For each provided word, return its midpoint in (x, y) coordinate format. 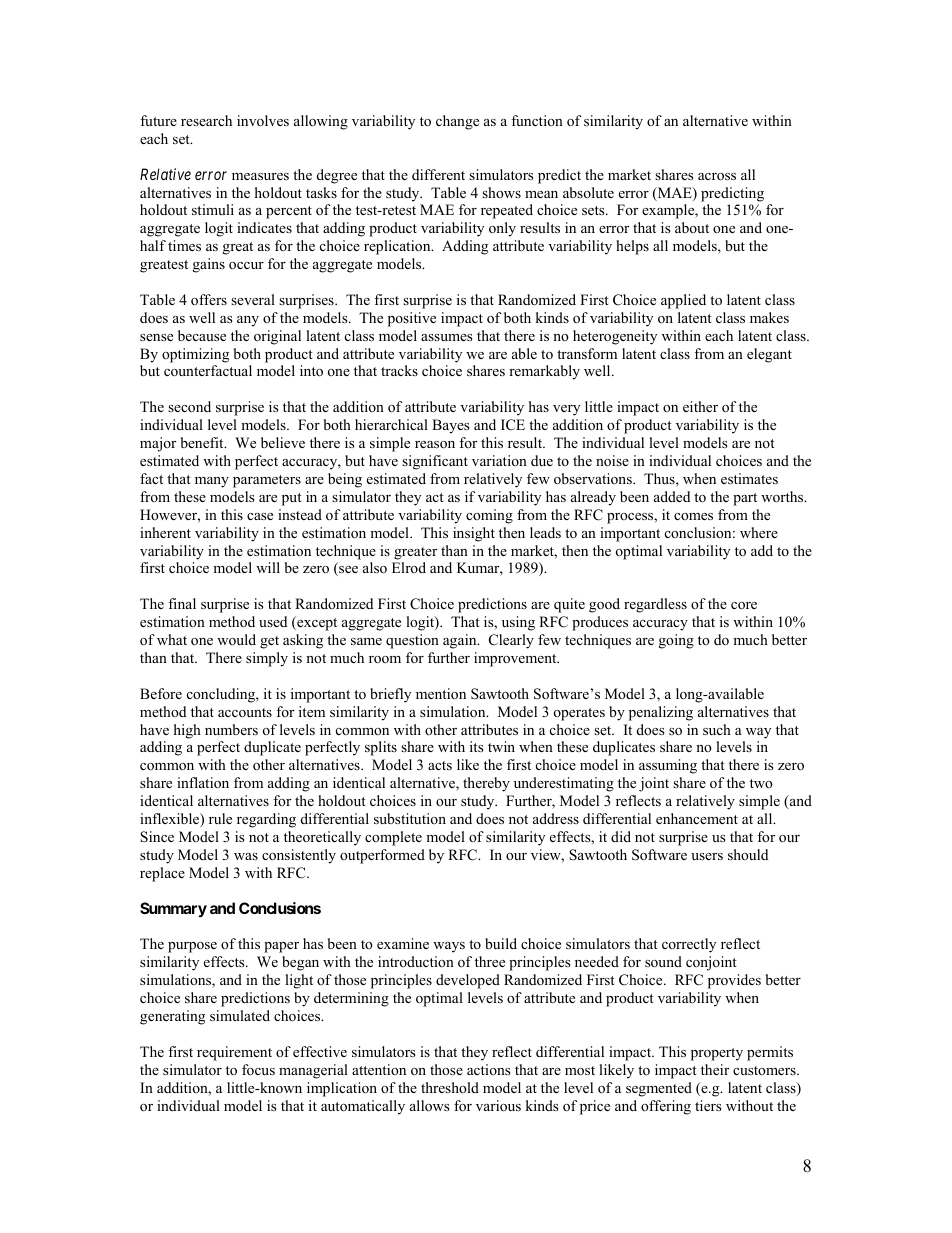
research (206, 120)
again (461, 641)
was (246, 856)
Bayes (451, 426)
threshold (450, 1087)
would (236, 639)
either (700, 406)
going (676, 641)
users (707, 856)
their (715, 1069)
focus (258, 1069)
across (717, 176)
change (457, 122)
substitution (410, 818)
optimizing (195, 355)
